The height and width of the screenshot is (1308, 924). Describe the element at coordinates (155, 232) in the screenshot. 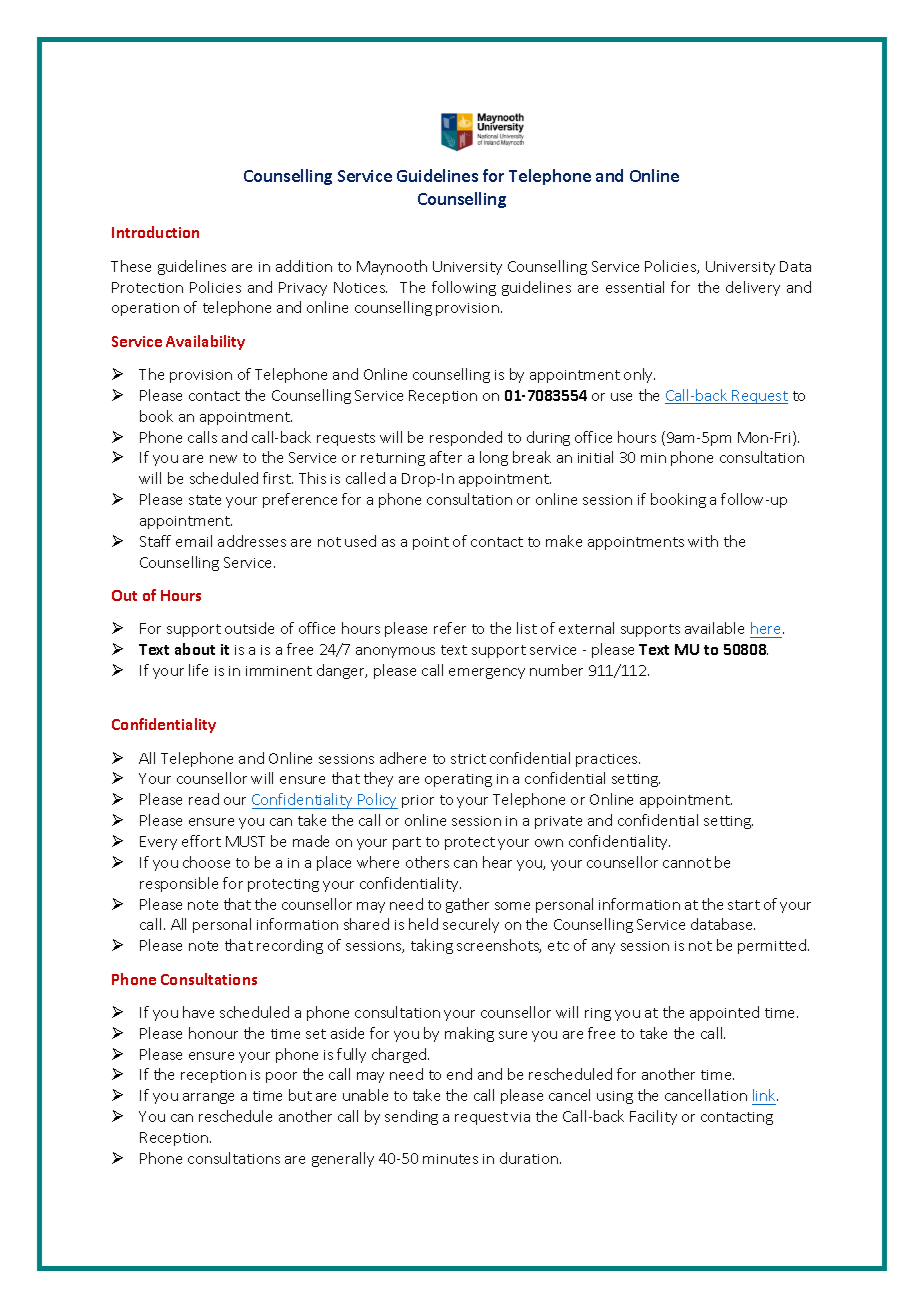

I see `Introduction` at that location.
